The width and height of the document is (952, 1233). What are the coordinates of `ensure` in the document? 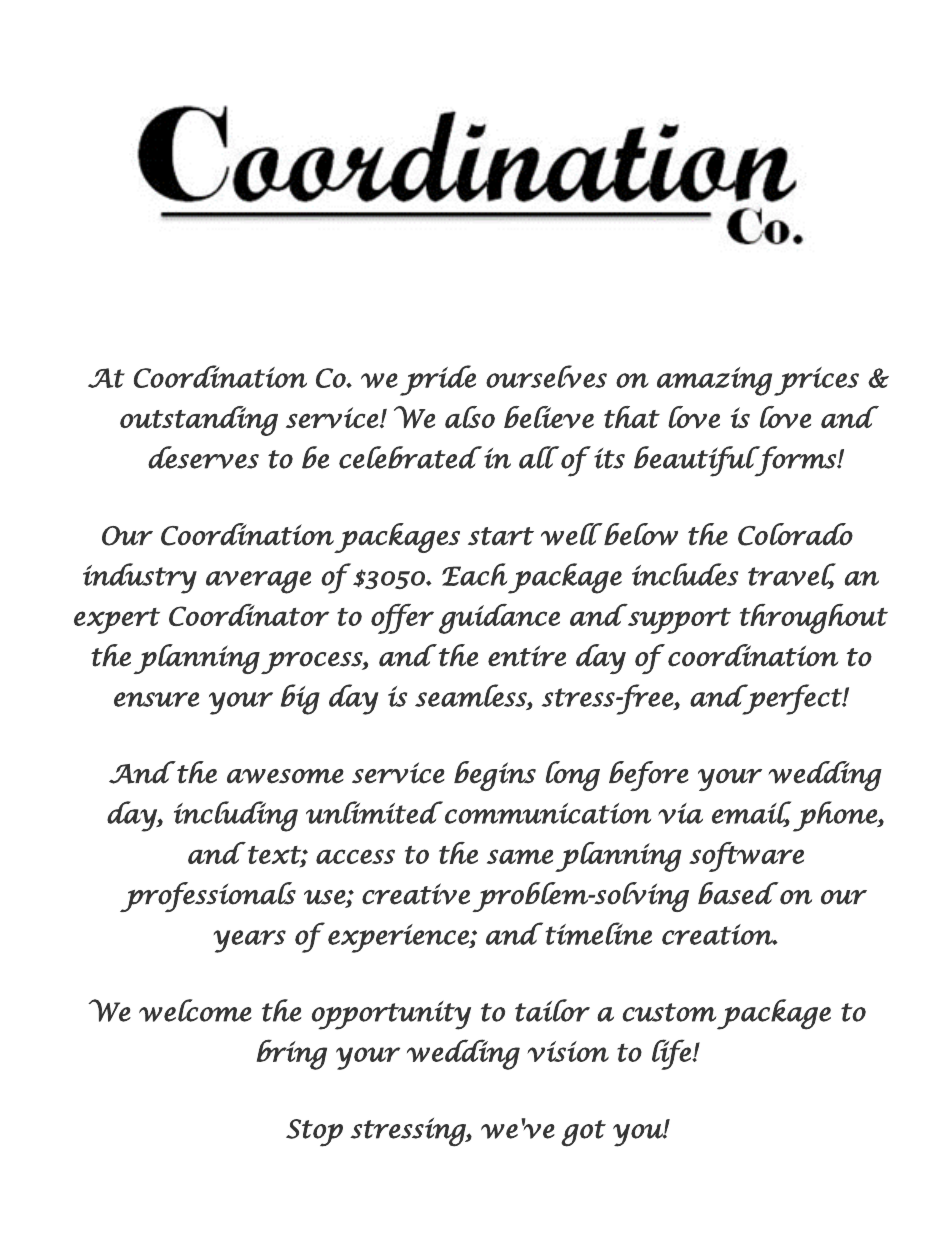 It's located at (156, 699).
